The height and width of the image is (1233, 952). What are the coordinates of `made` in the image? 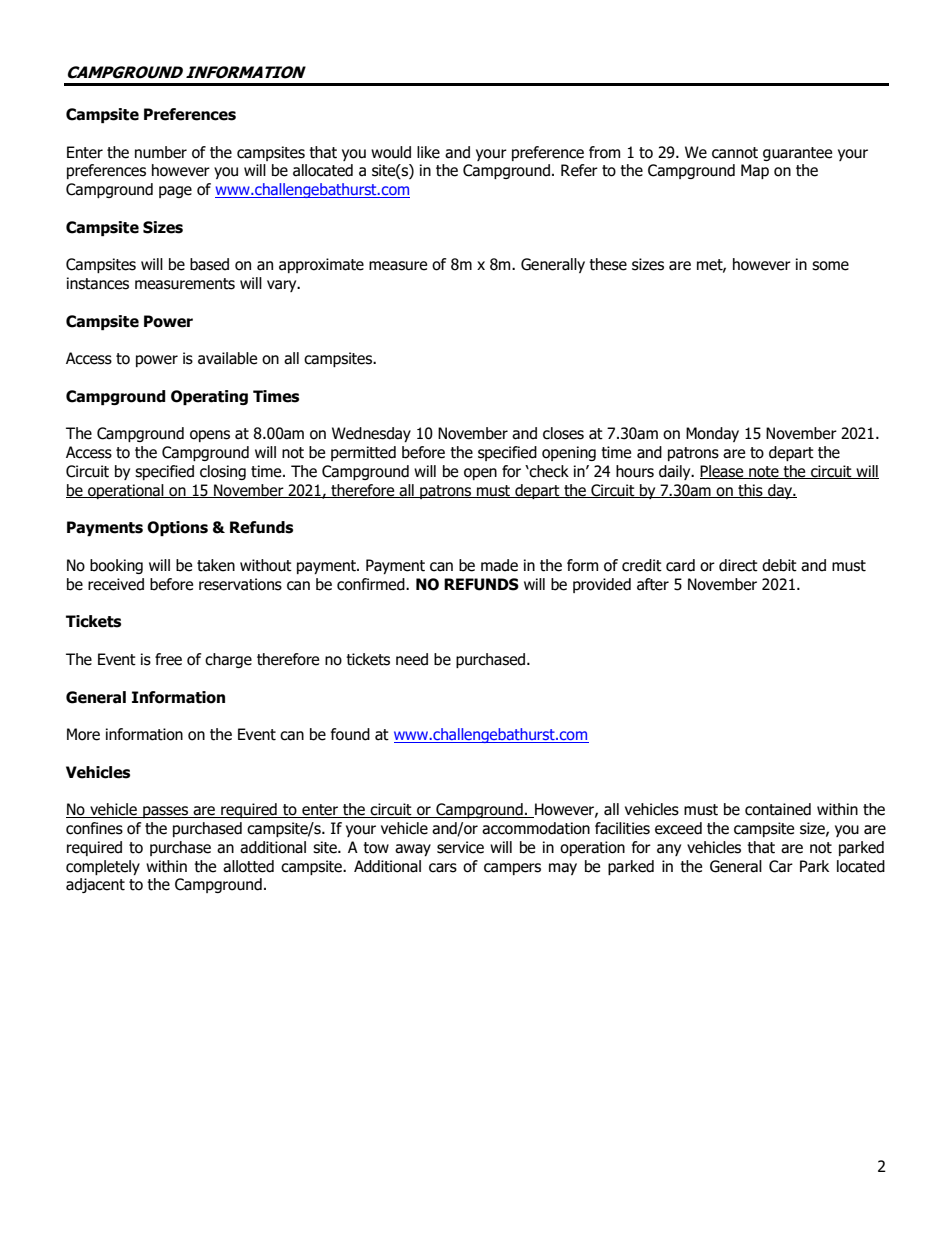 It's located at (499, 565).
